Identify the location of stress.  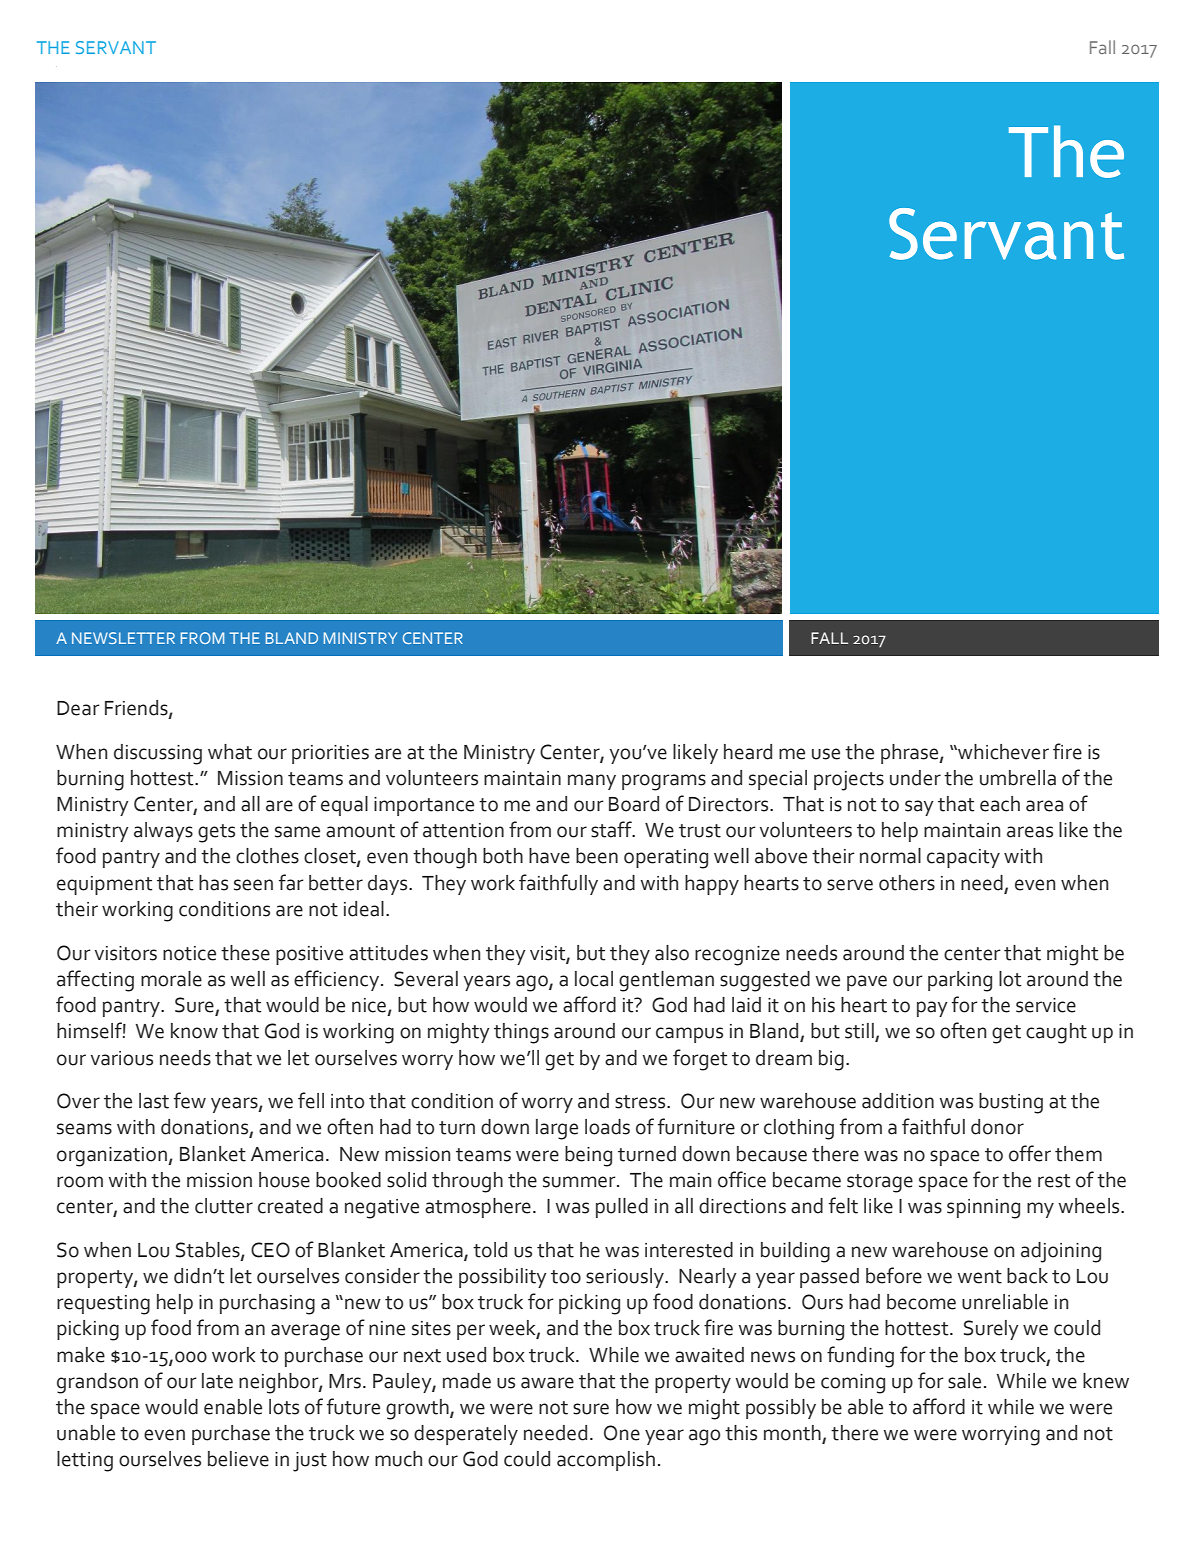
(641, 1102).
